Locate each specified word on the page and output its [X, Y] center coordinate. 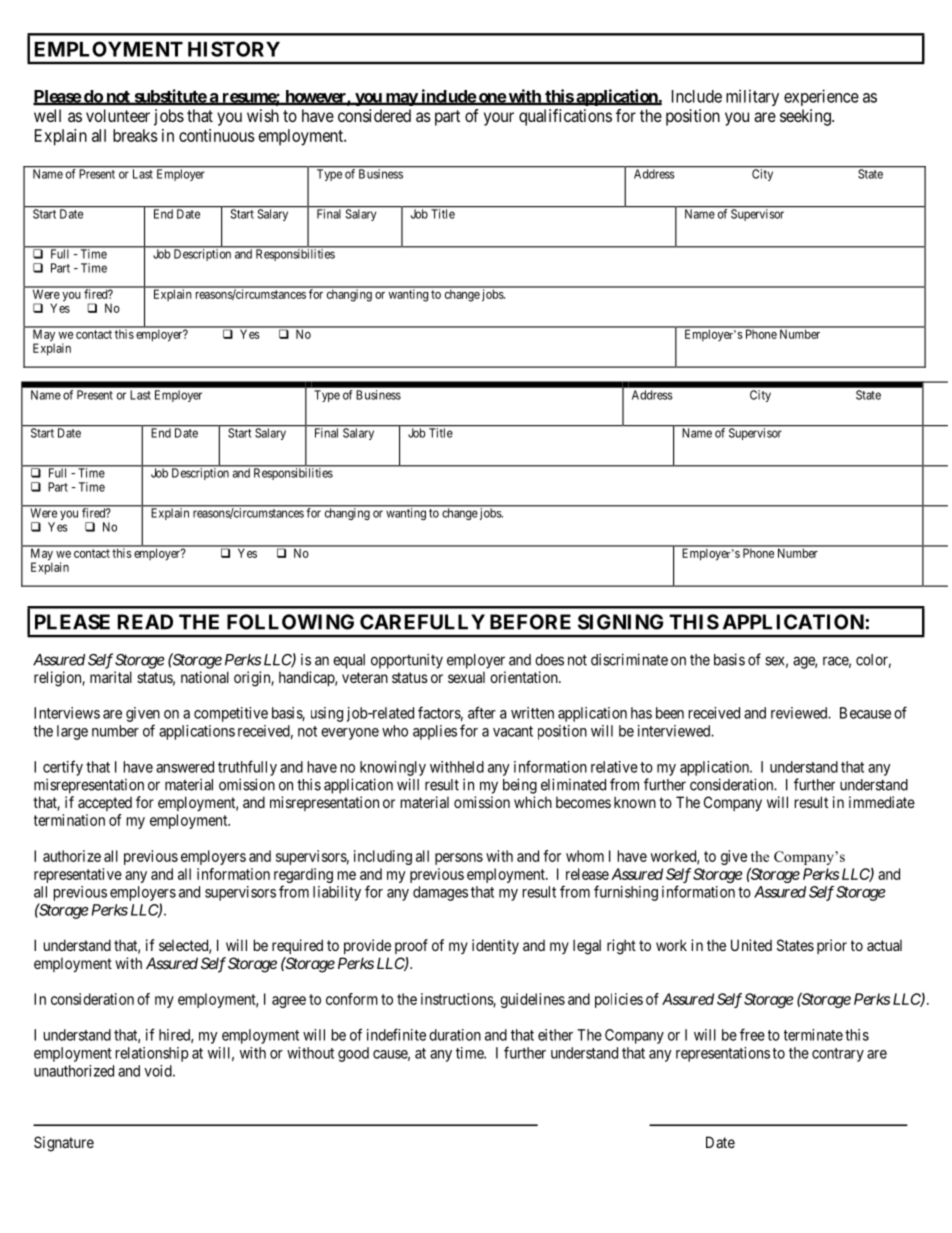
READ [145, 622]
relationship [152, 1054]
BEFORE [530, 622]
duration [455, 1035]
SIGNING [620, 622]
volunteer [118, 115]
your [499, 119]
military [752, 97]
